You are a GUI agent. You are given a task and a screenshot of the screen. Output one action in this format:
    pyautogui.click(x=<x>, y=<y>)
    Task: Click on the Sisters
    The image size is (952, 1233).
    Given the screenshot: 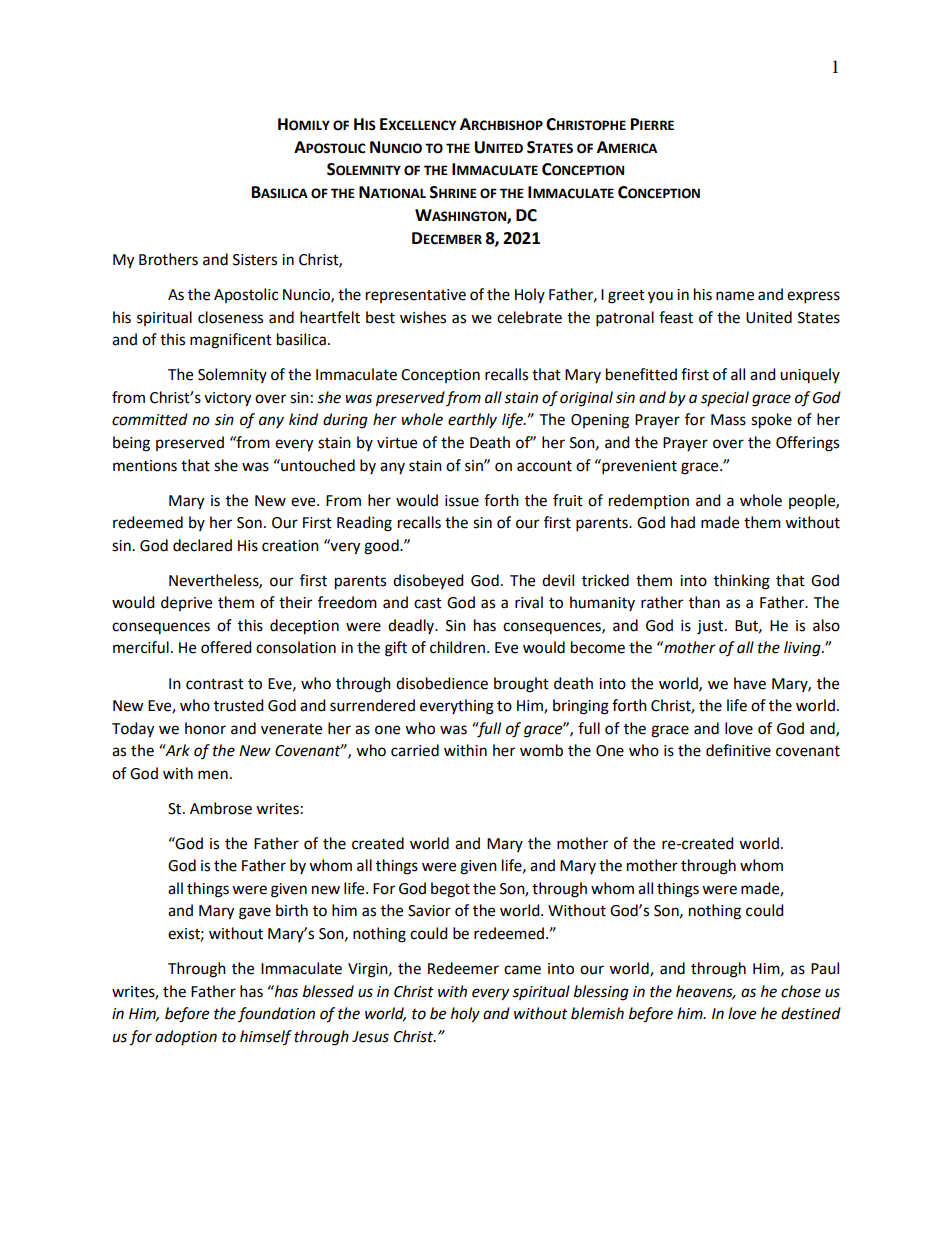 What is the action you would take?
    pyautogui.click(x=255, y=260)
